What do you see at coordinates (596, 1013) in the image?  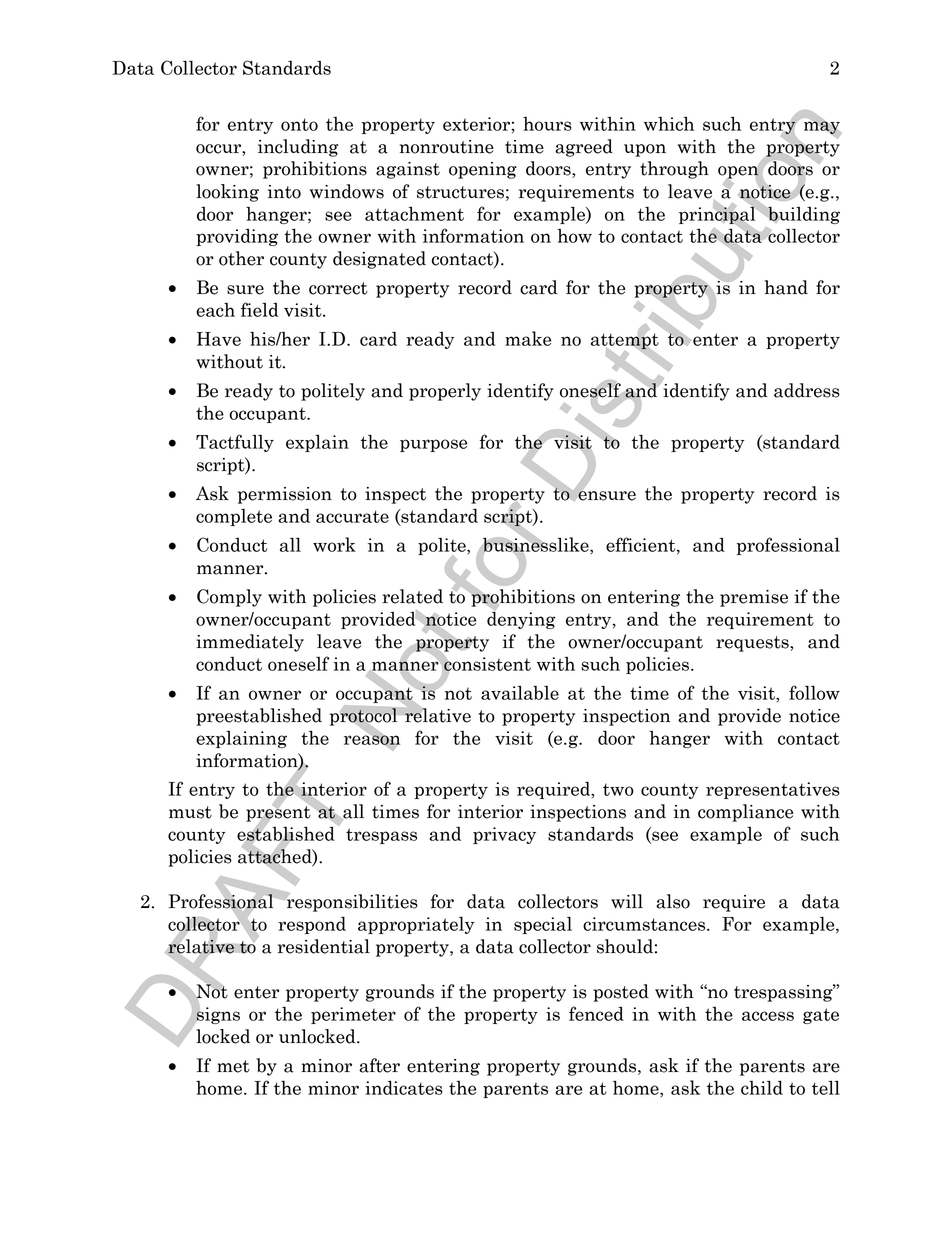 I see `fenced` at bounding box center [596, 1013].
